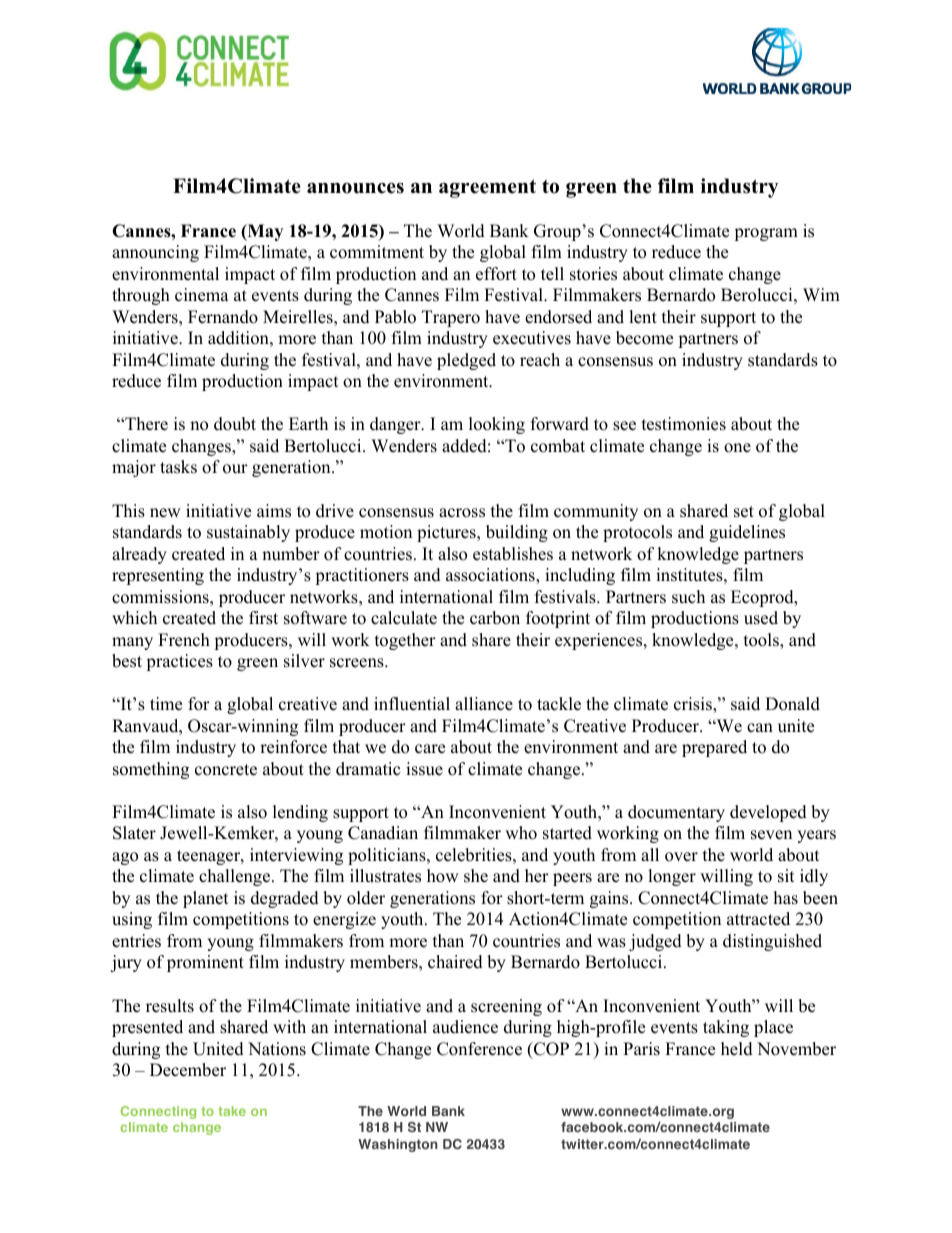 The height and width of the screenshot is (1233, 952). I want to click on program, so click(766, 234).
